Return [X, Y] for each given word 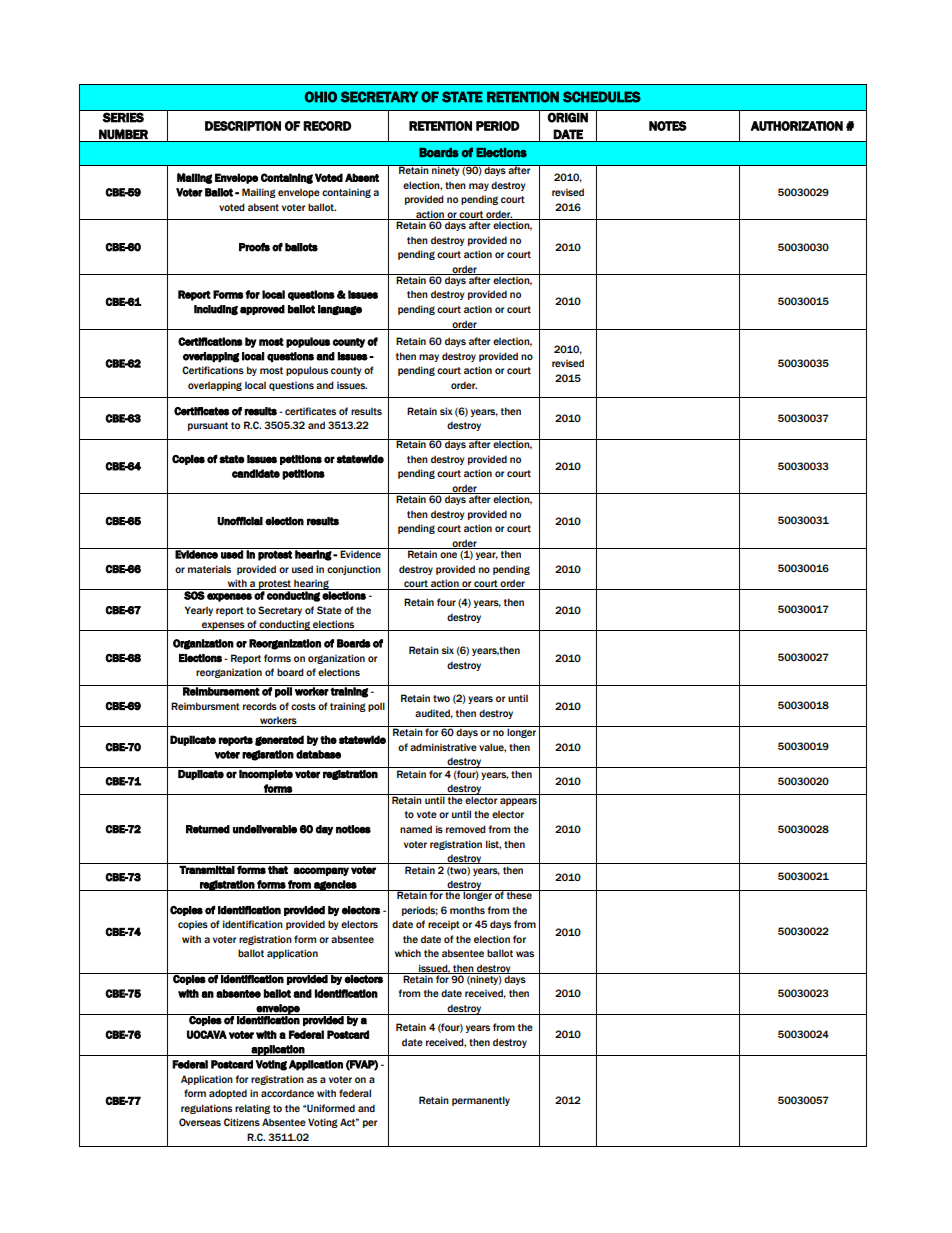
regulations [206, 1109]
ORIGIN [568, 118]
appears [518, 802]
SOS [194, 594]
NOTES [668, 126]
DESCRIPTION [243, 126]
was [525, 954]
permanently [481, 1101]
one [448, 555]
